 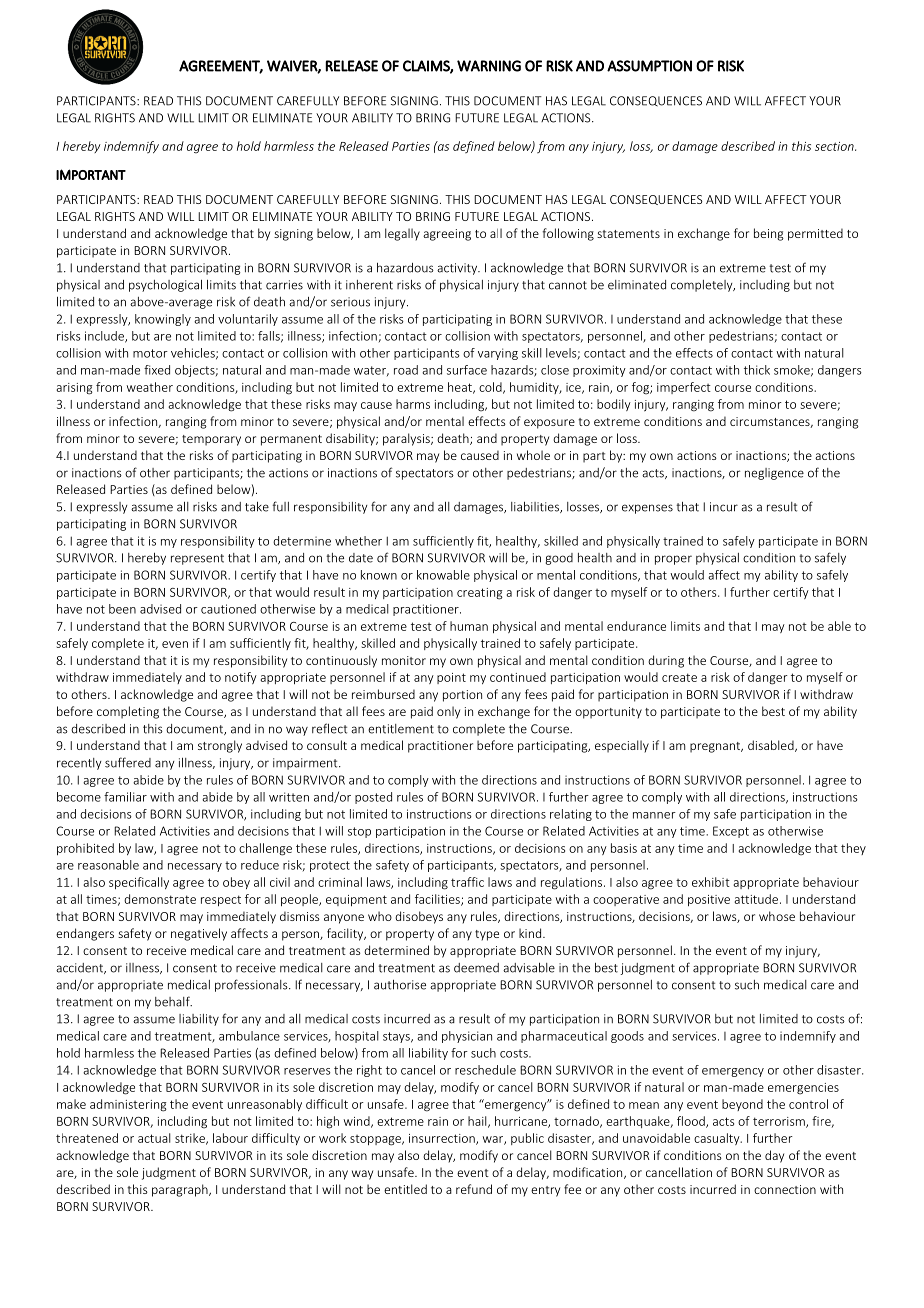 What do you see at coordinates (835, 146) in the screenshot?
I see `section` at bounding box center [835, 146].
